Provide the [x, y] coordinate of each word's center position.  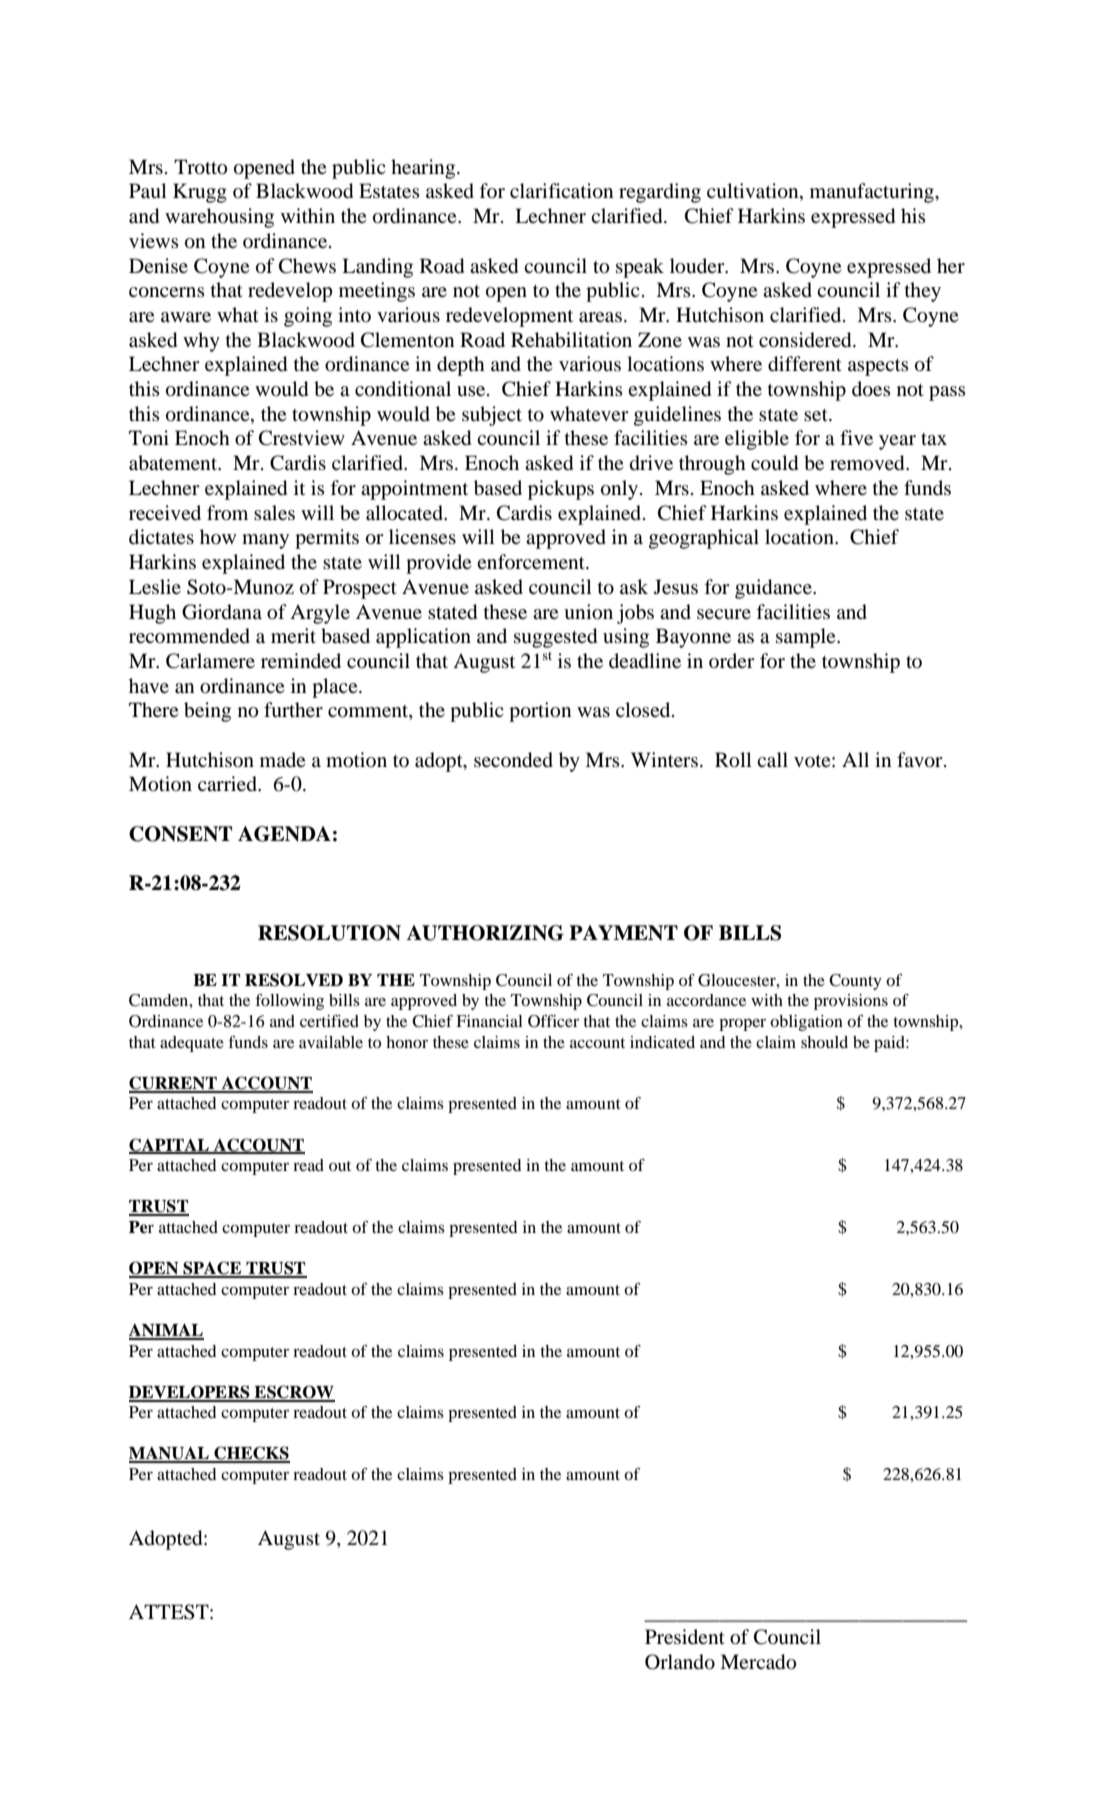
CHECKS [251, 1454]
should [824, 1042]
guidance [774, 589]
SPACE [212, 1269]
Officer [553, 1021]
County [855, 982]
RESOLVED [294, 980]
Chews [307, 266]
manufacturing [873, 193]
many [265, 541]
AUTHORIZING [485, 933]
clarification [561, 191]
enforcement [532, 561]
